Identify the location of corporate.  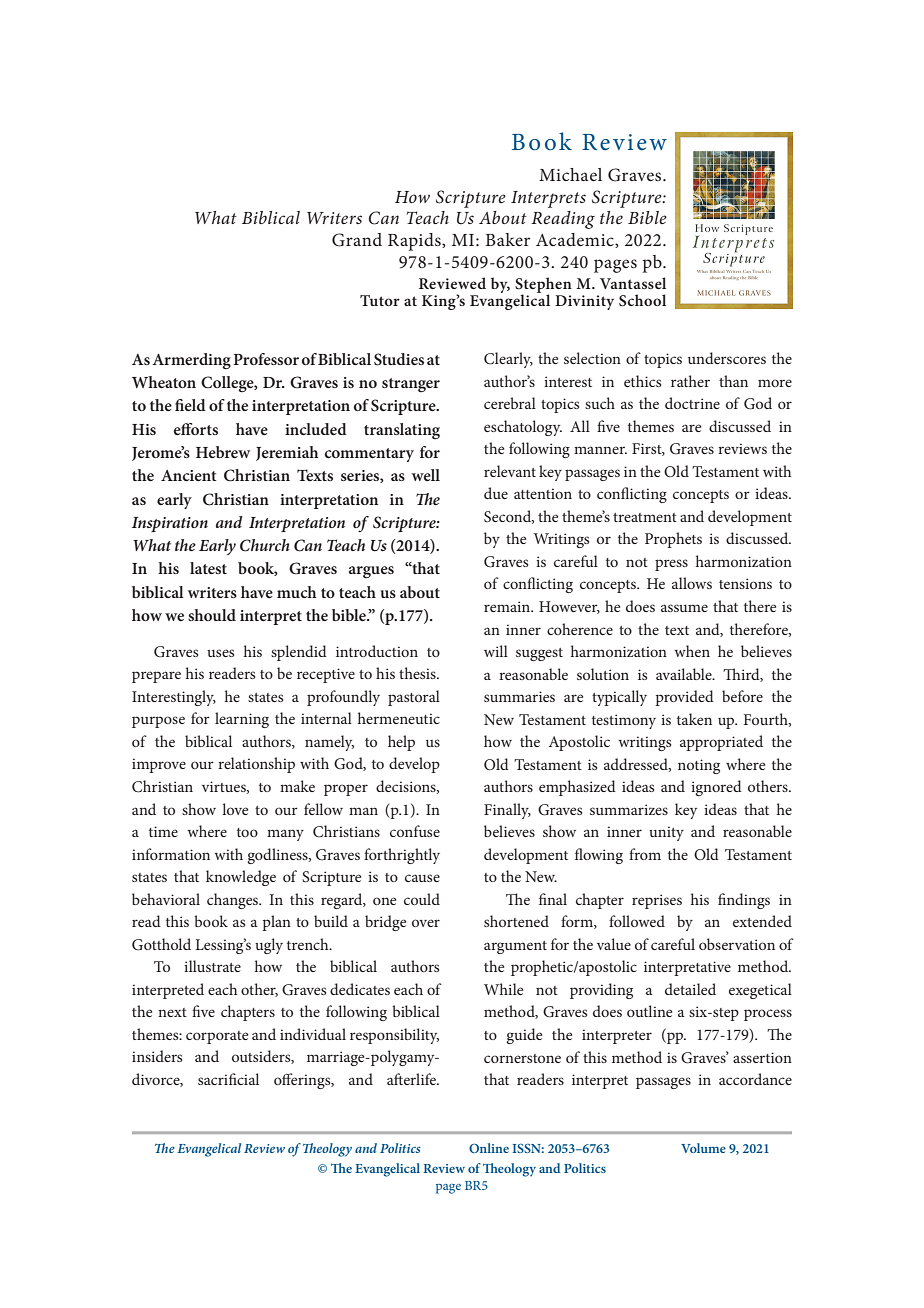
(217, 1037).
